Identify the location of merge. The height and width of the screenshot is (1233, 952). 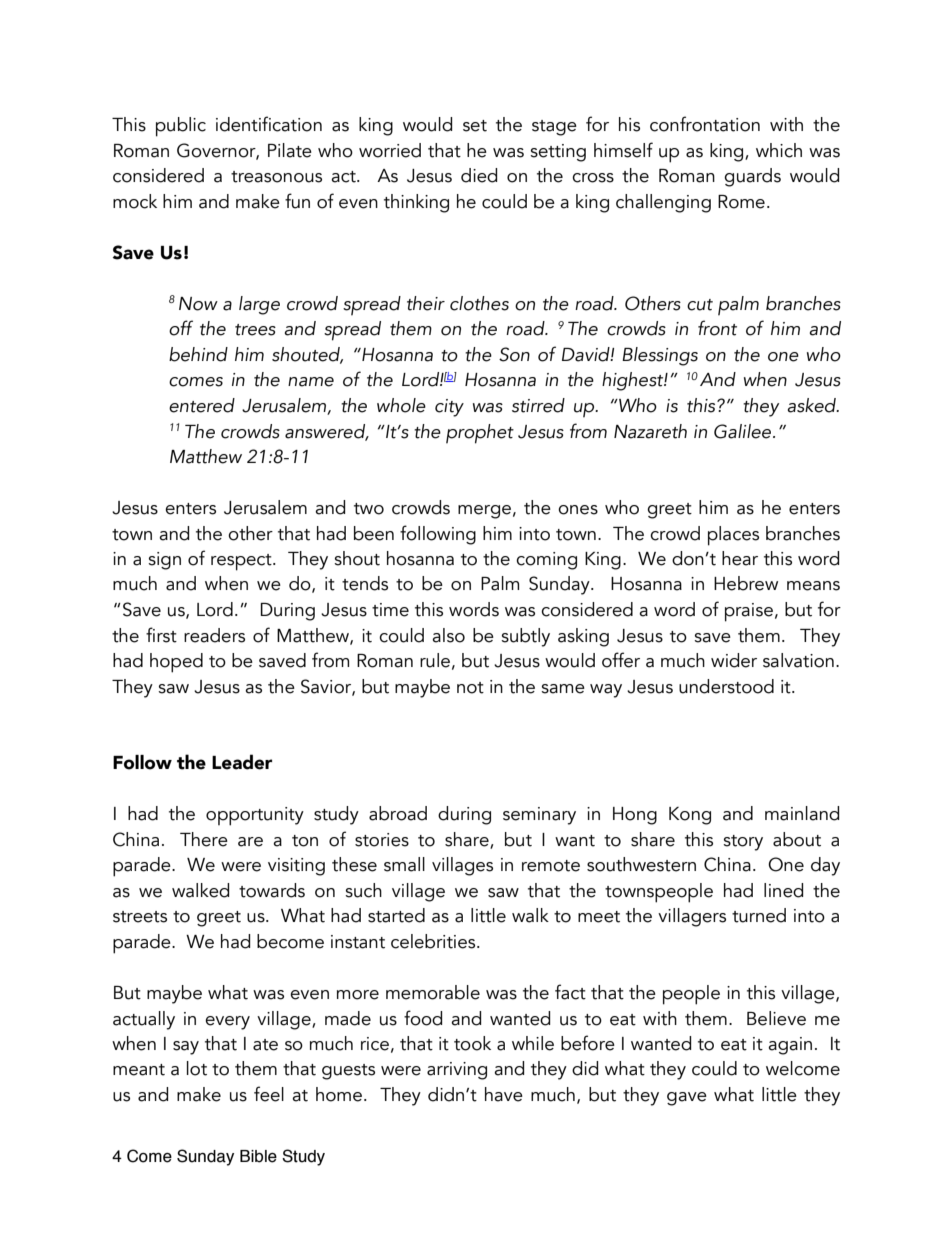
(484, 512).
